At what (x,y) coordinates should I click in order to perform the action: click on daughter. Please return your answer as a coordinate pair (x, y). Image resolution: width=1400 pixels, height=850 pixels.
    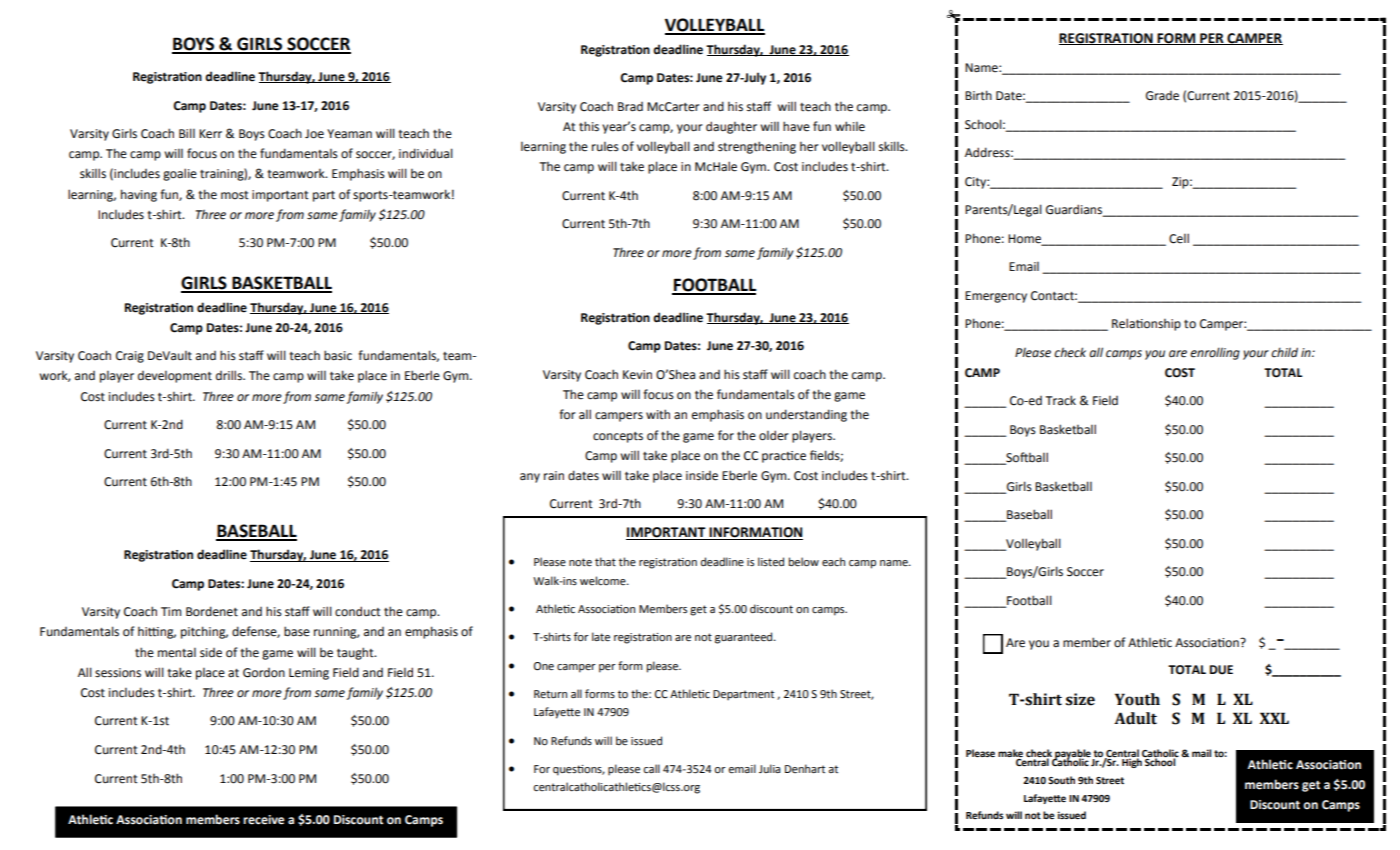
    Looking at the image, I should click on (731, 127).
